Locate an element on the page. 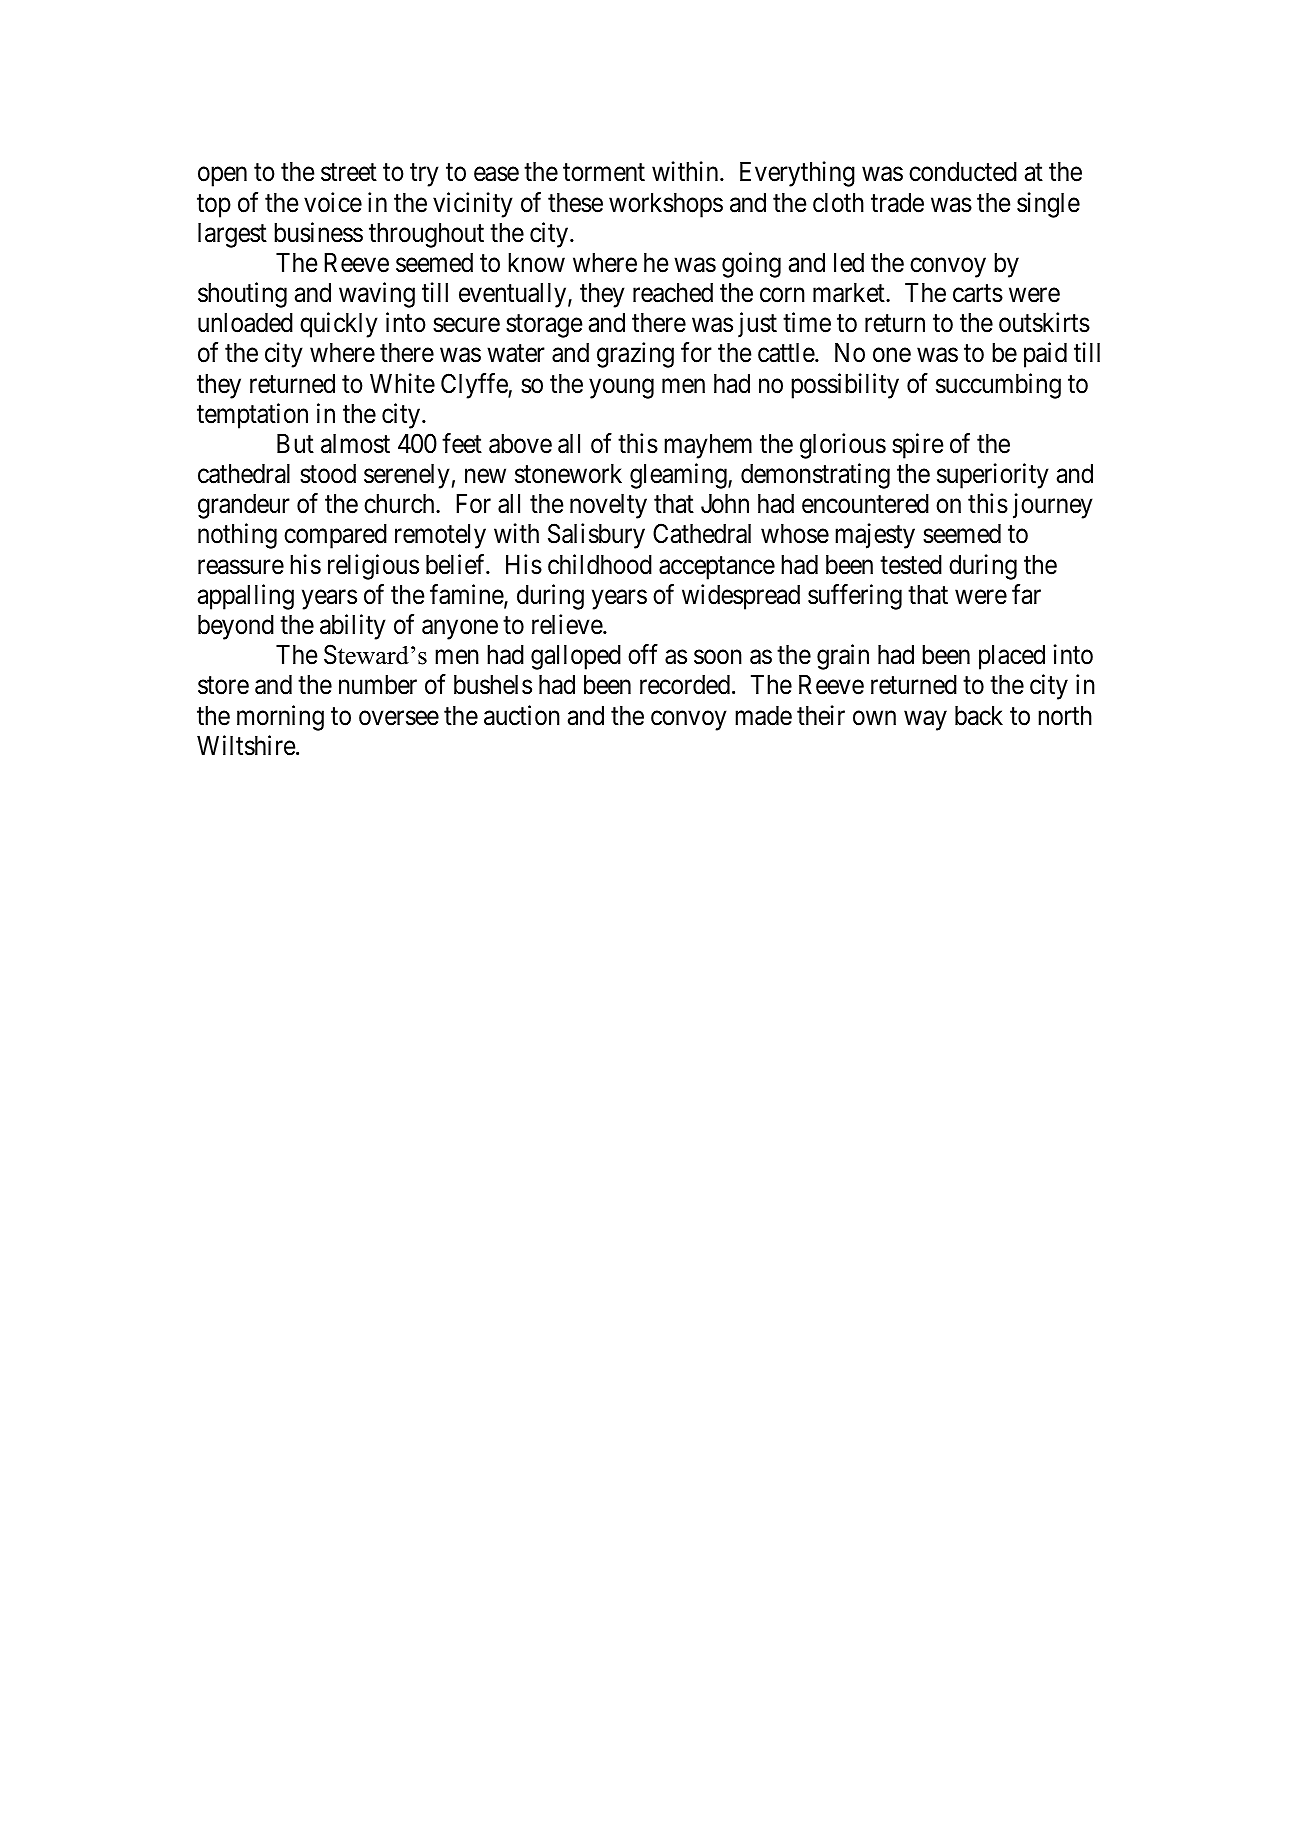  auction is located at coordinates (522, 715).
